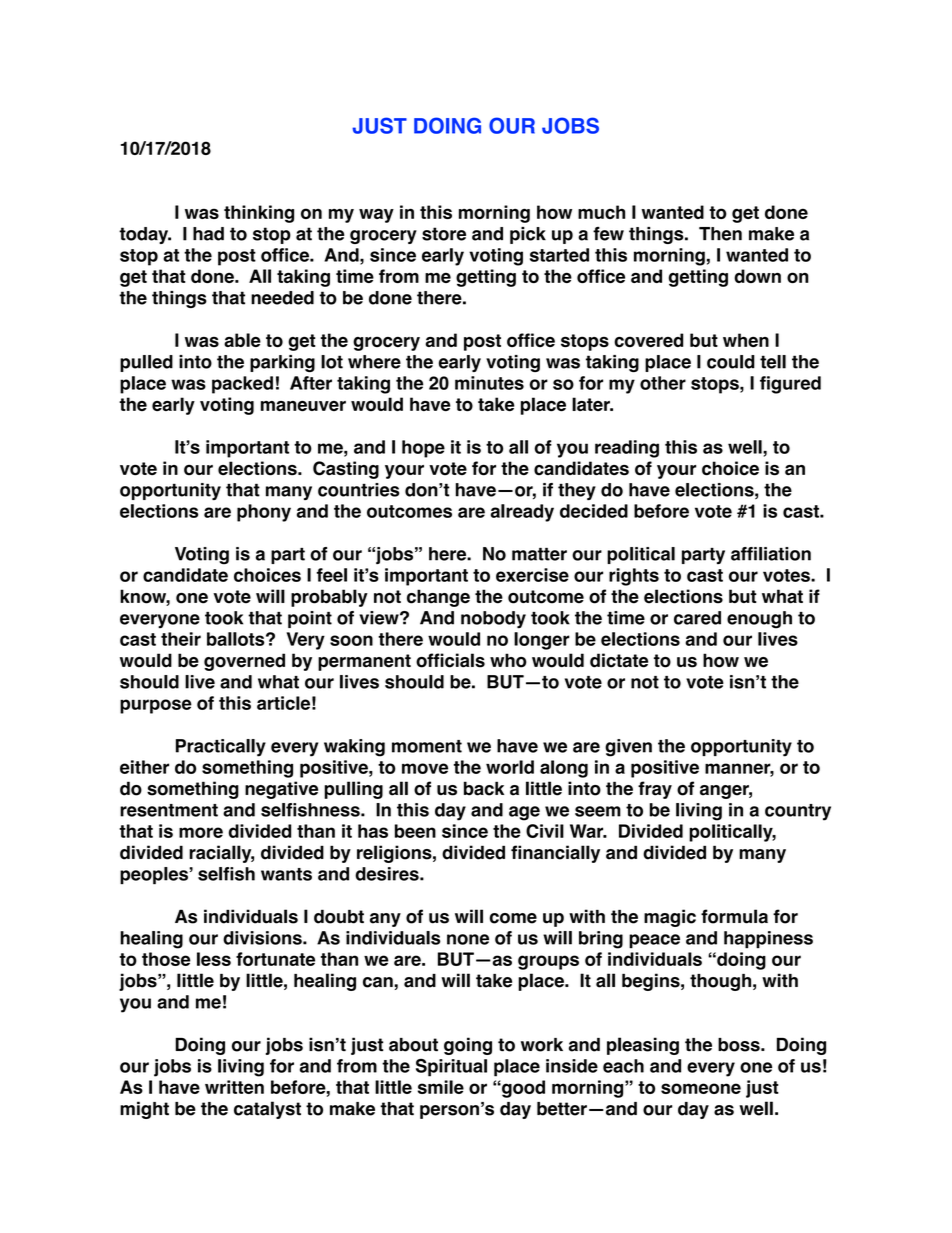  Describe the element at coordinates (444, 234) in the screenshot. I see `store` at that location.
